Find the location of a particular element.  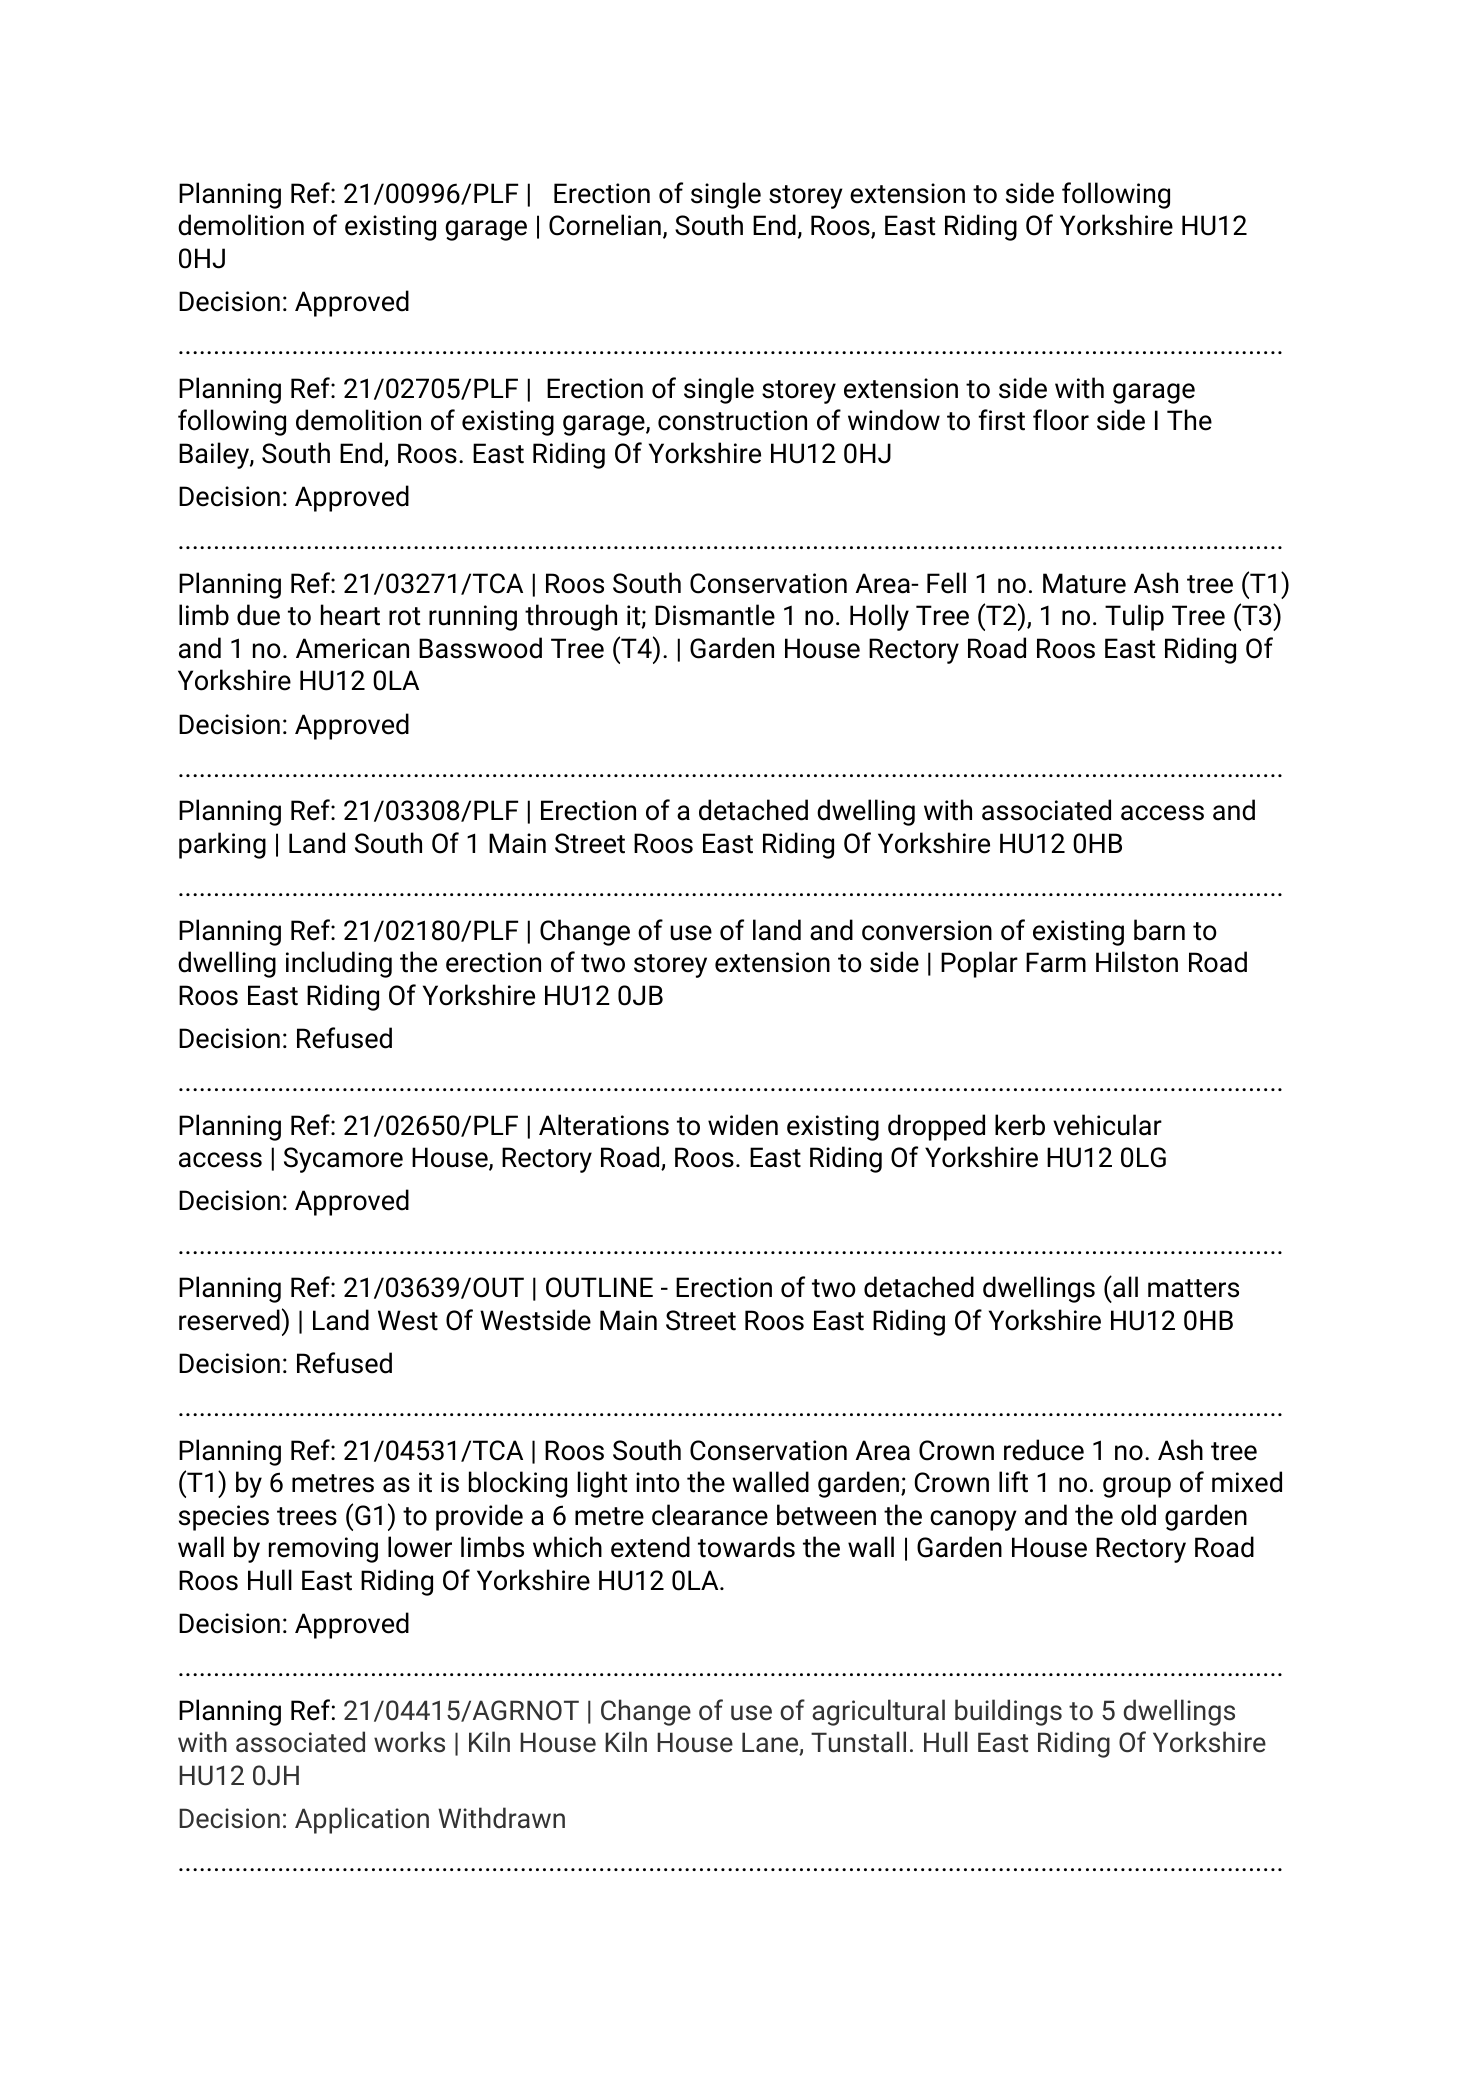

construction is located at coordinates (732, 420).
